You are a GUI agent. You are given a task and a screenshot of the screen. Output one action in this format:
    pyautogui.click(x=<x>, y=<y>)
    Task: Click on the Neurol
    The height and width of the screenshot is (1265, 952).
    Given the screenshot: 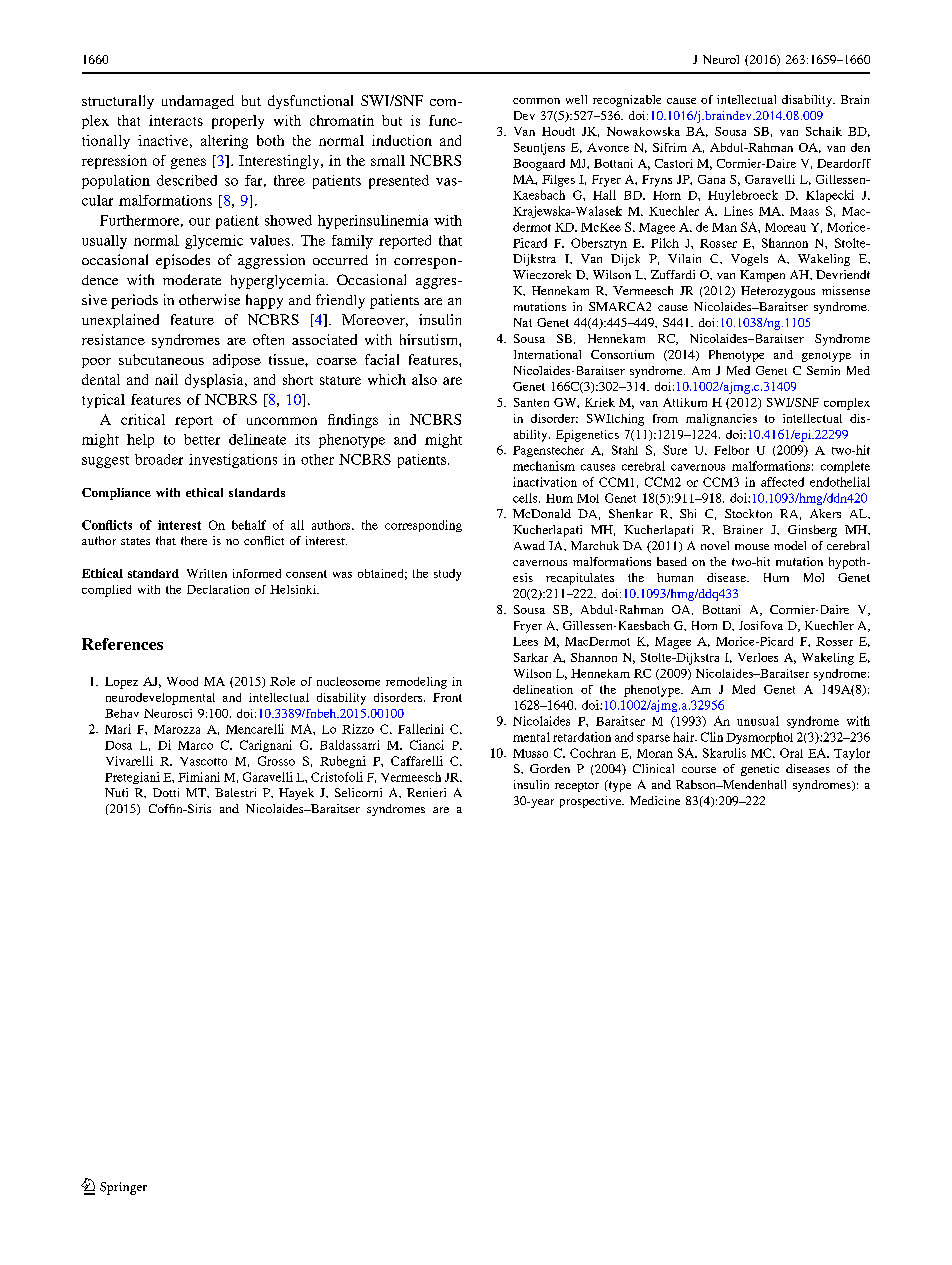 What is the action you would take?
    pyautogui.click(x=721, y=59)
